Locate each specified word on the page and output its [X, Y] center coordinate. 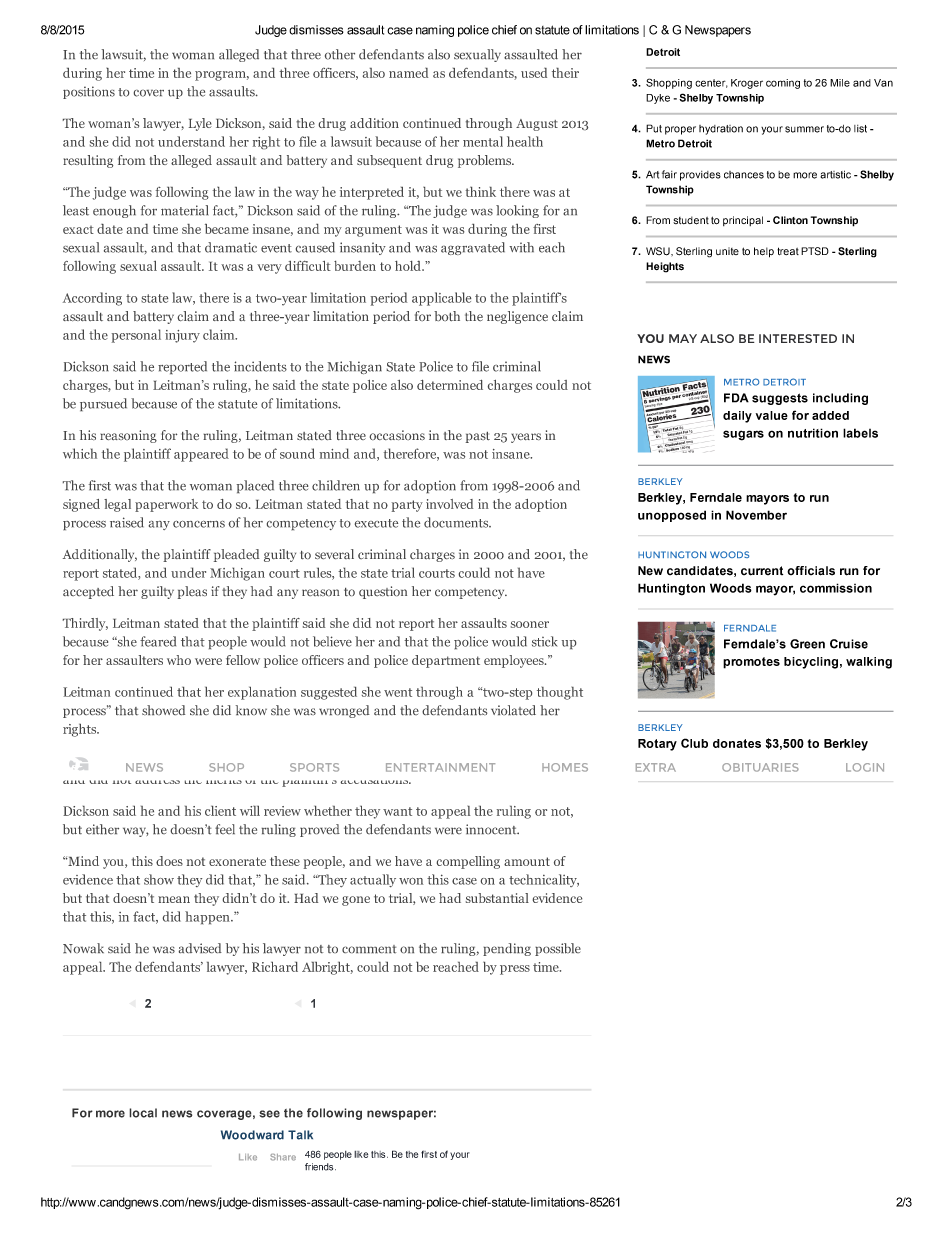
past [478, 437]
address [157, 777]
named [408, 73]
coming [783, 84]
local [143, 1113]
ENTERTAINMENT [440, 767]
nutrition [813, 433]
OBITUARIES [760, 767]
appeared [201, 455]
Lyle [200, 124]
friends [320, 1167]
